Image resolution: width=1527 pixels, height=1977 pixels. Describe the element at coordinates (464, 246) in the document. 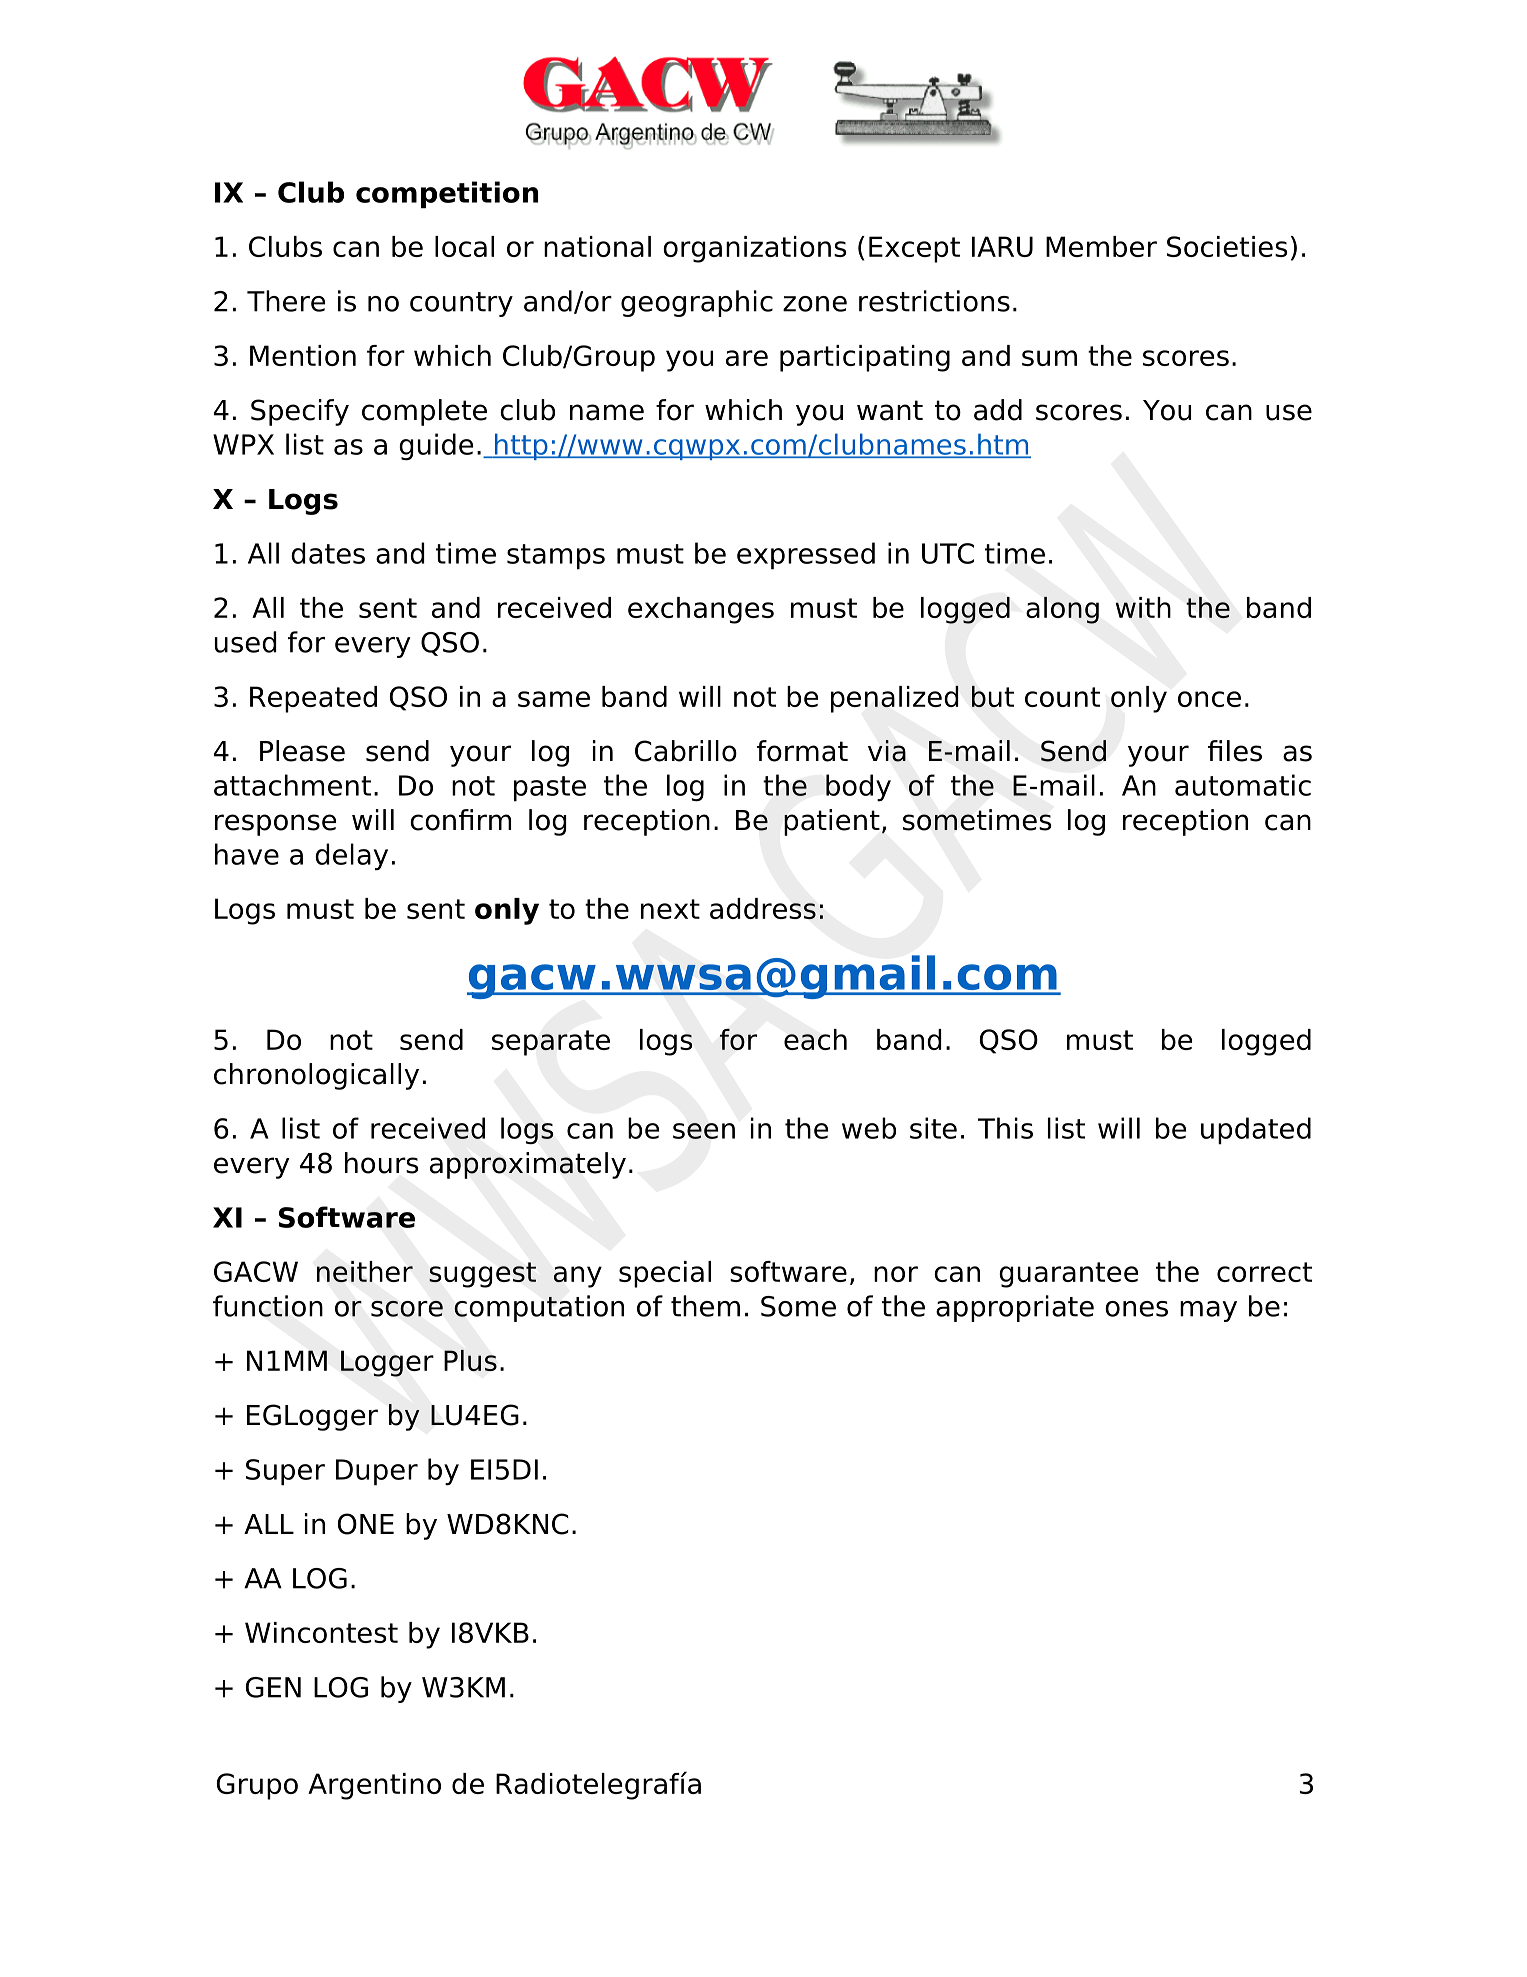

I see `local` at that location.
